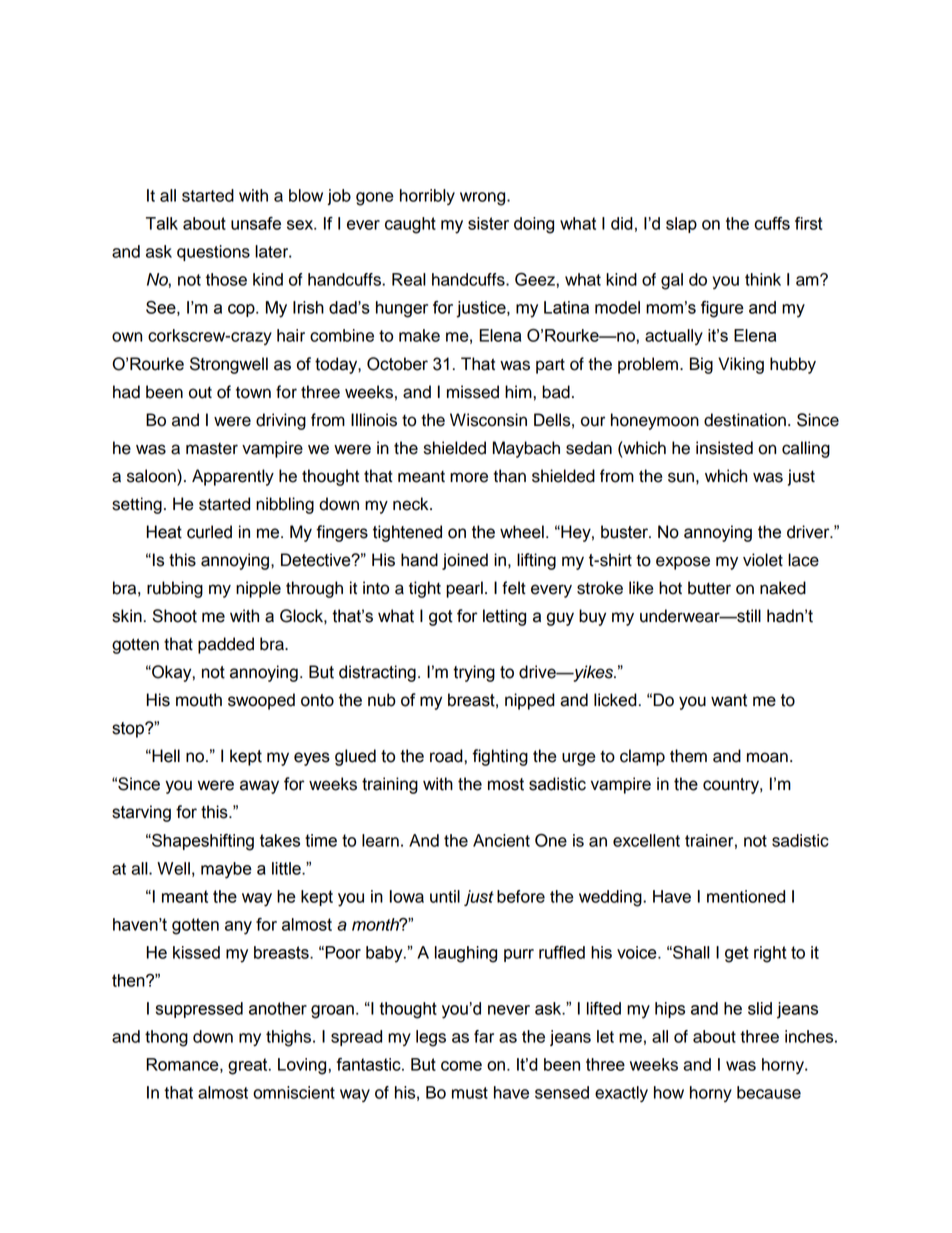 The image size is (952, 1233). What do you see at coordinates (488, 223) in the page?
I see `sister` at bounding box center [488, 223].
